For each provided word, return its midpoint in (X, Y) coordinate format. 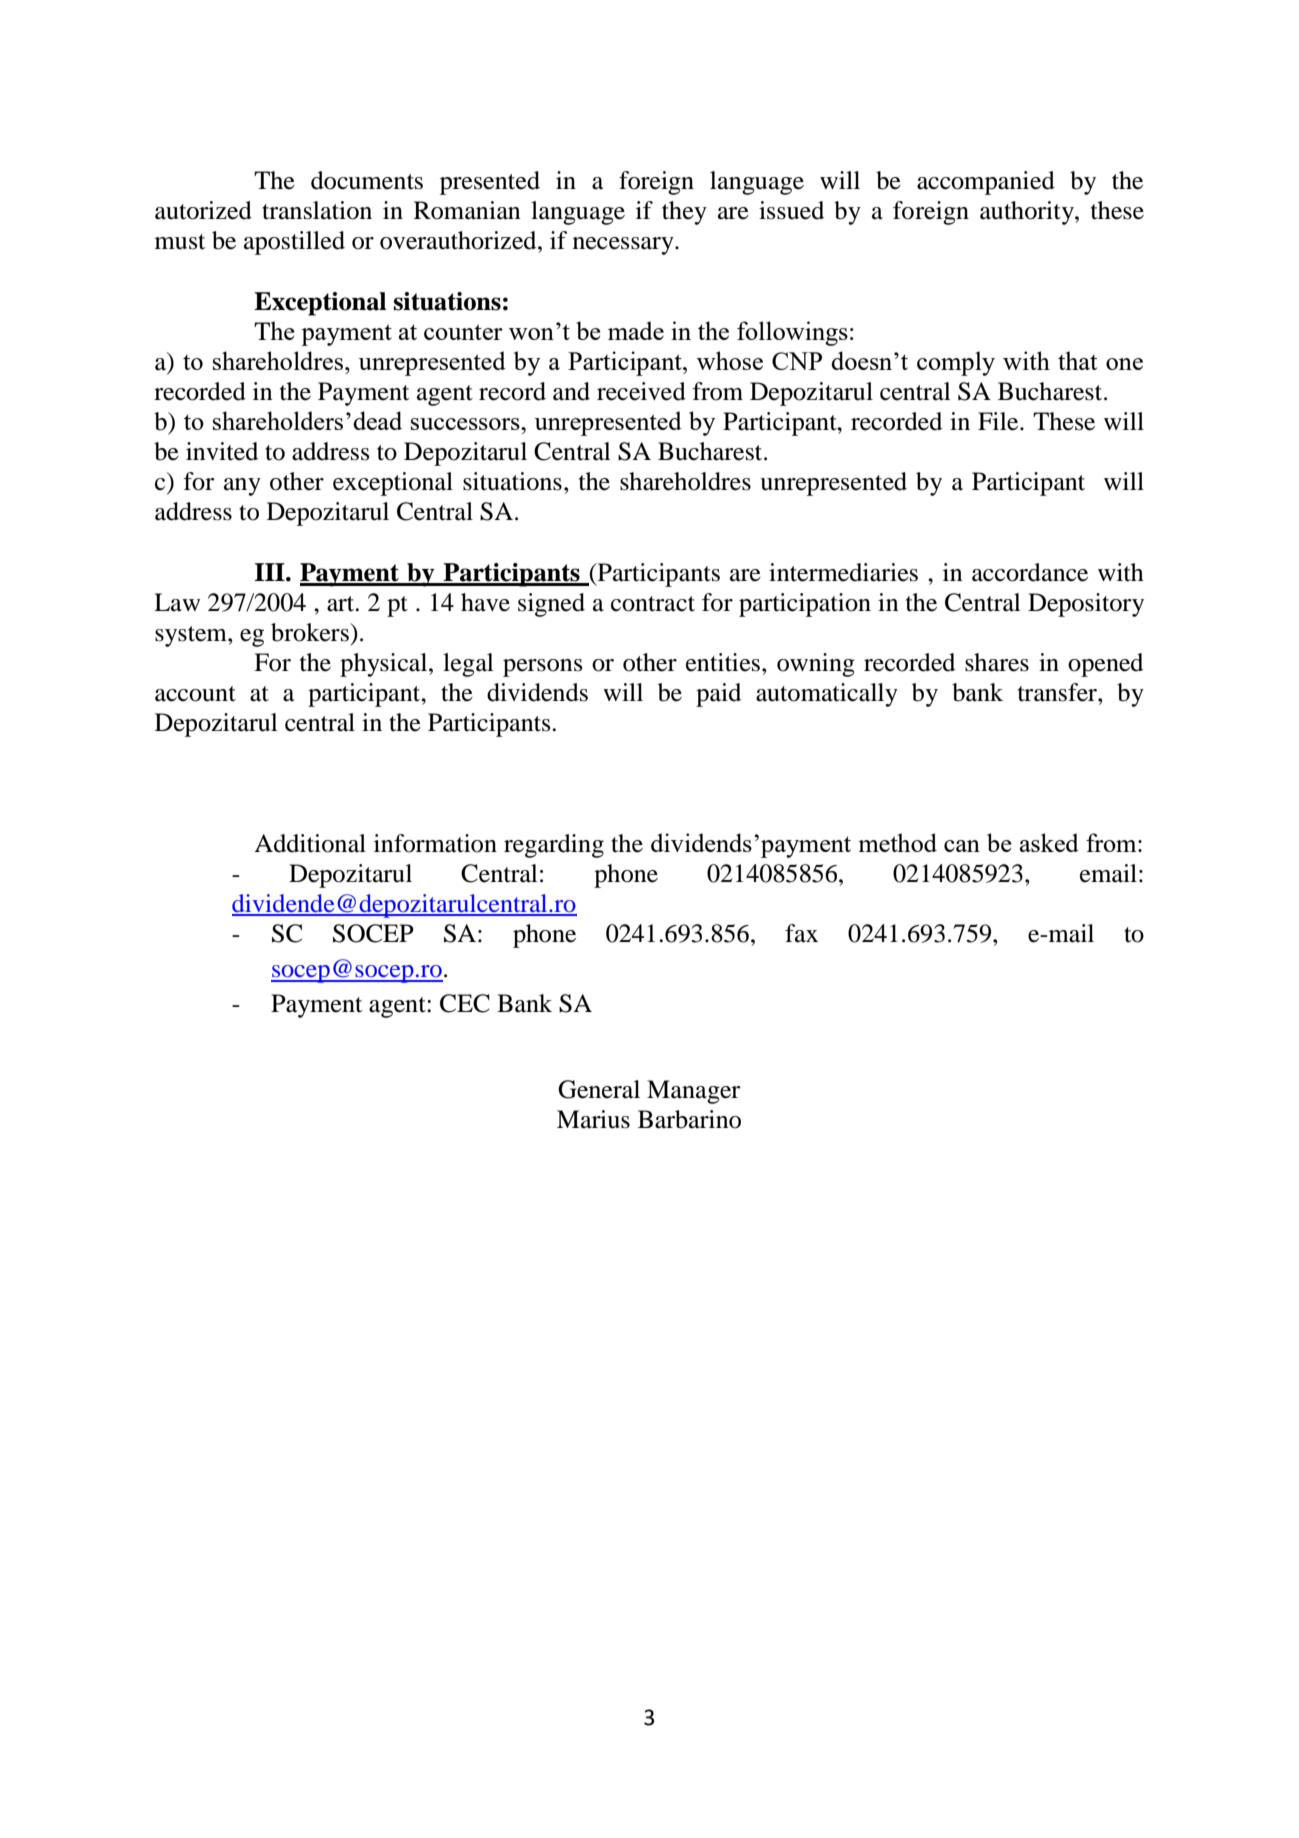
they (684, 213)
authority (1028, 213)
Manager (693, 1092)
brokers (311, 632)
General (599, 1089)
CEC (465, 1003)
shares (997, 662)
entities (723, 662)
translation (317, 210)
